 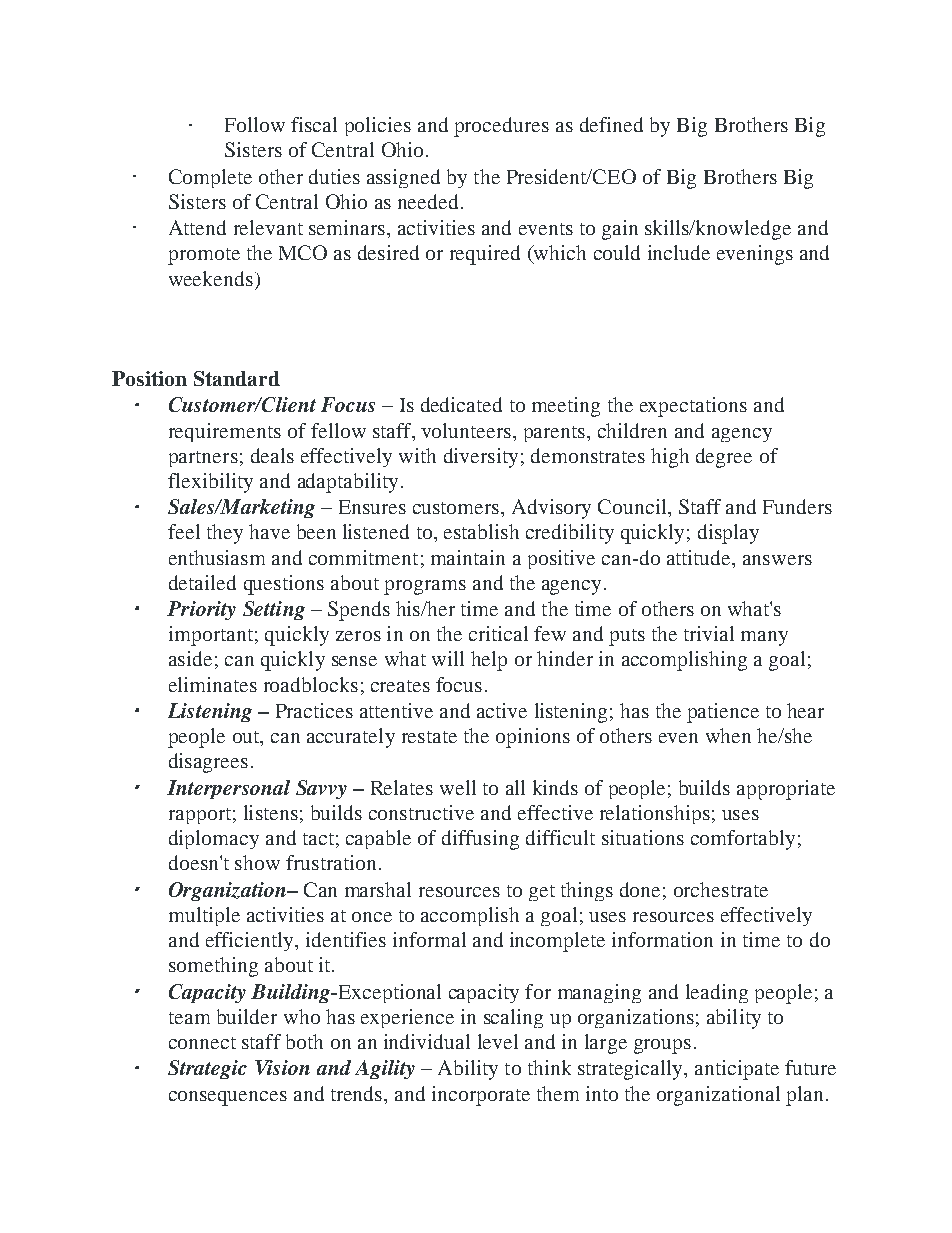 I want to click on Follow, so click(x=255, y=124).
